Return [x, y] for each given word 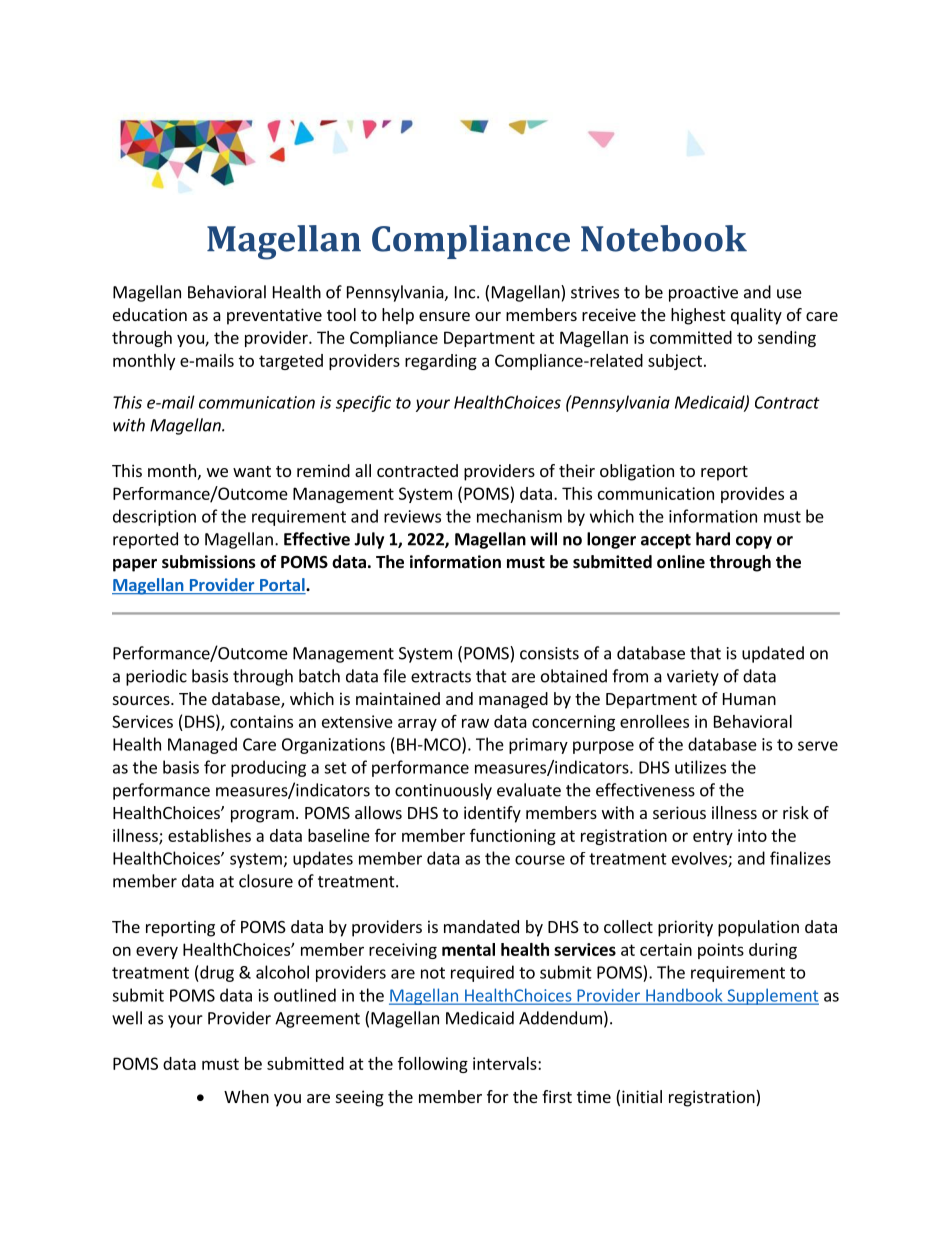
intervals [506, 1063]
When [246, 1096]
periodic [156, 677]
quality [756, 316]
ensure [444, 316]
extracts [441, 677]
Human [749, 699]
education [150, 314]
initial [642, 1096]
